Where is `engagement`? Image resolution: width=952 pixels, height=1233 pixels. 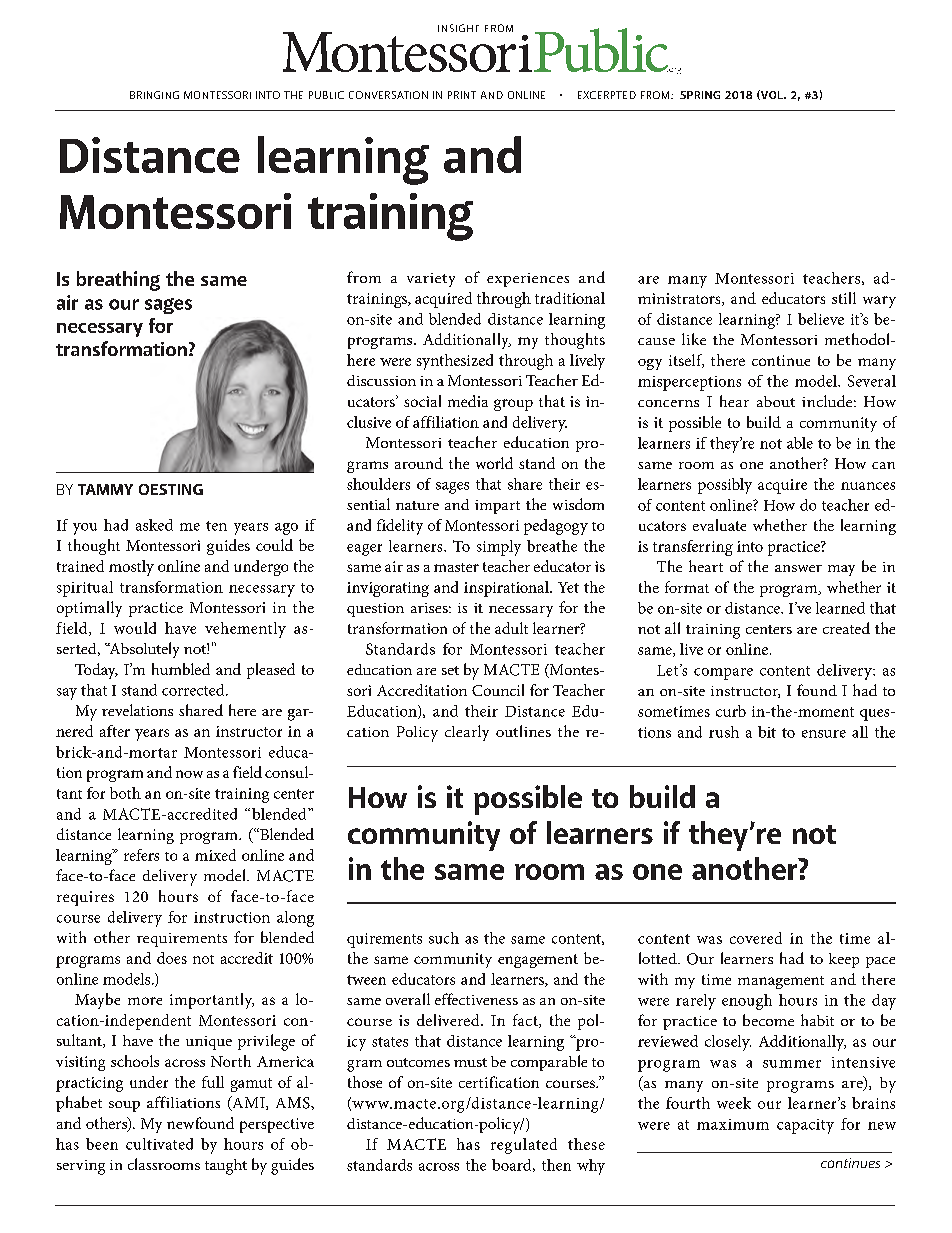
engagement is located at coordinates (538, 961).
